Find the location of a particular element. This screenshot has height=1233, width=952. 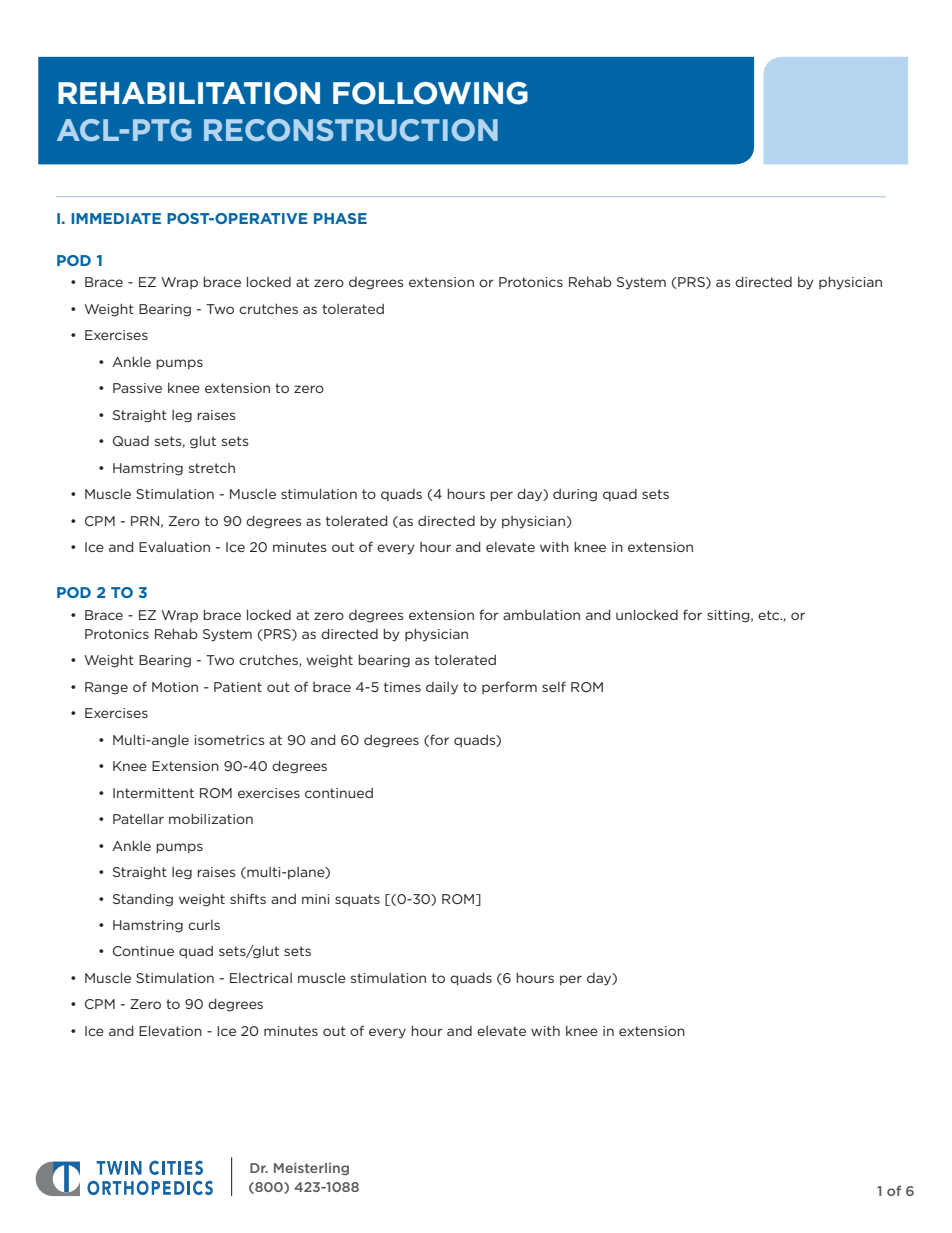

times is located at coordinates (402, 687).
